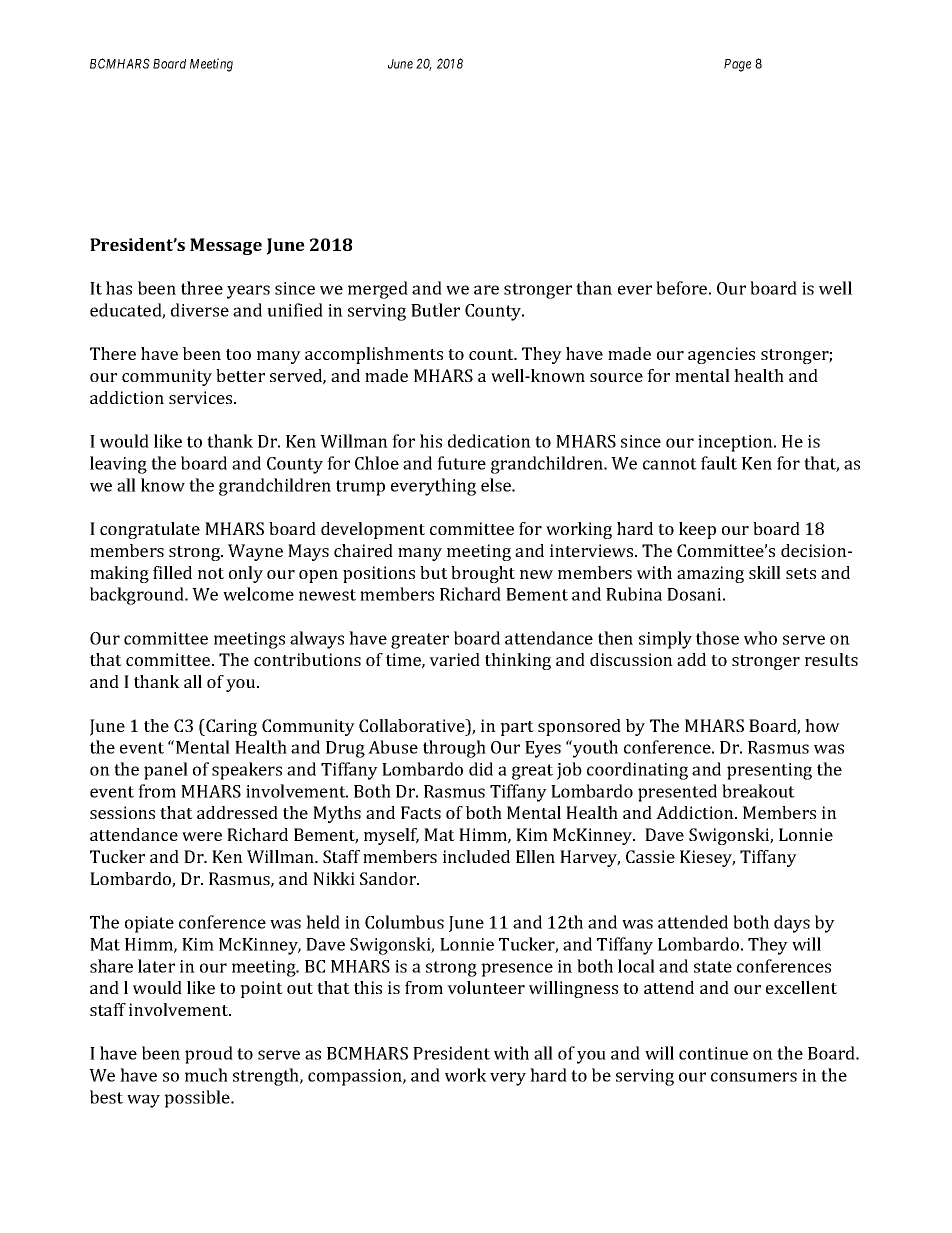 This image has height=1233, width=952. Describe the element at coordinates (202, 397) in the image. I see `services` at that location.
